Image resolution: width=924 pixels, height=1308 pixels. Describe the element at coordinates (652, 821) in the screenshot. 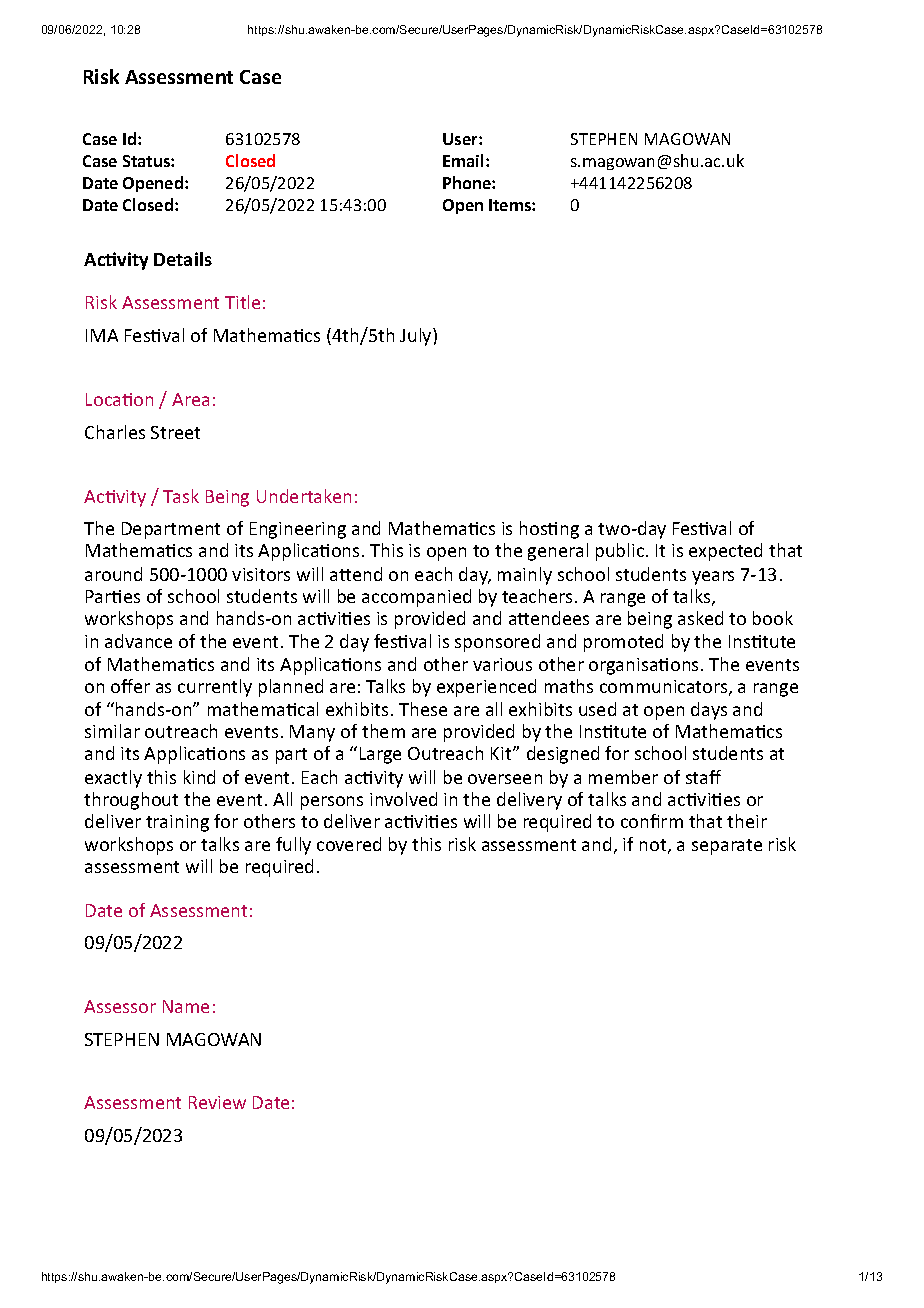

I see `confirm` at that location.
